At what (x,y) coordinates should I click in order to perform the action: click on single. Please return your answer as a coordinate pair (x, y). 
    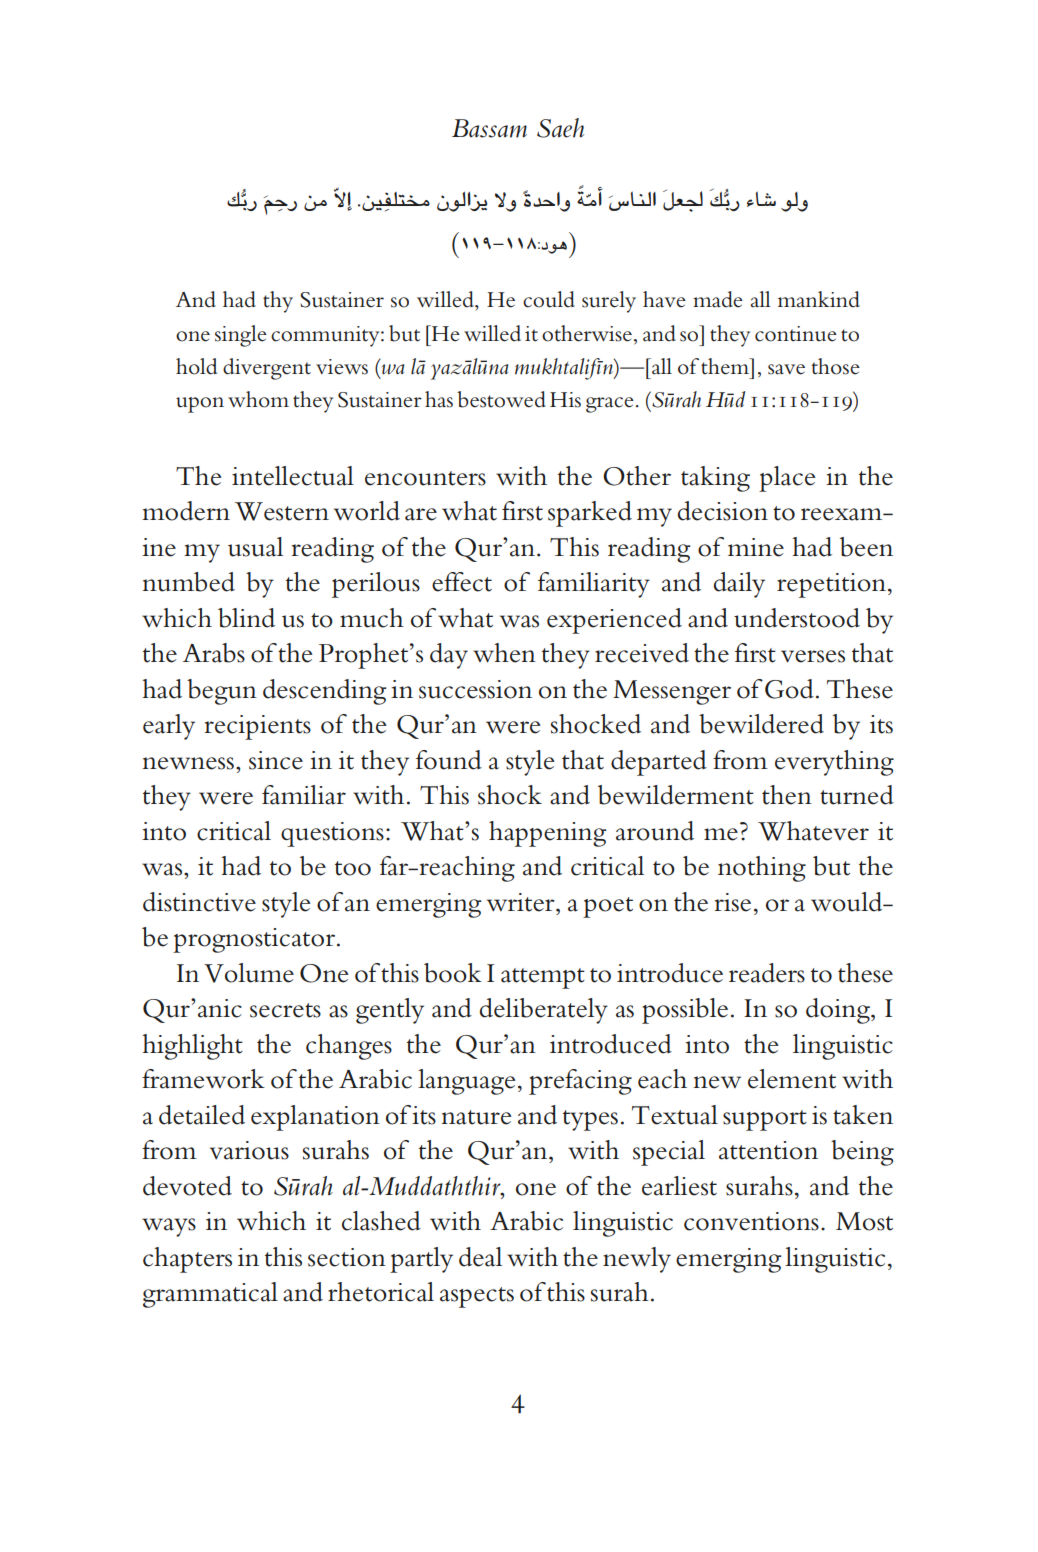
    Looking at the image, I should click on (241, 336).
